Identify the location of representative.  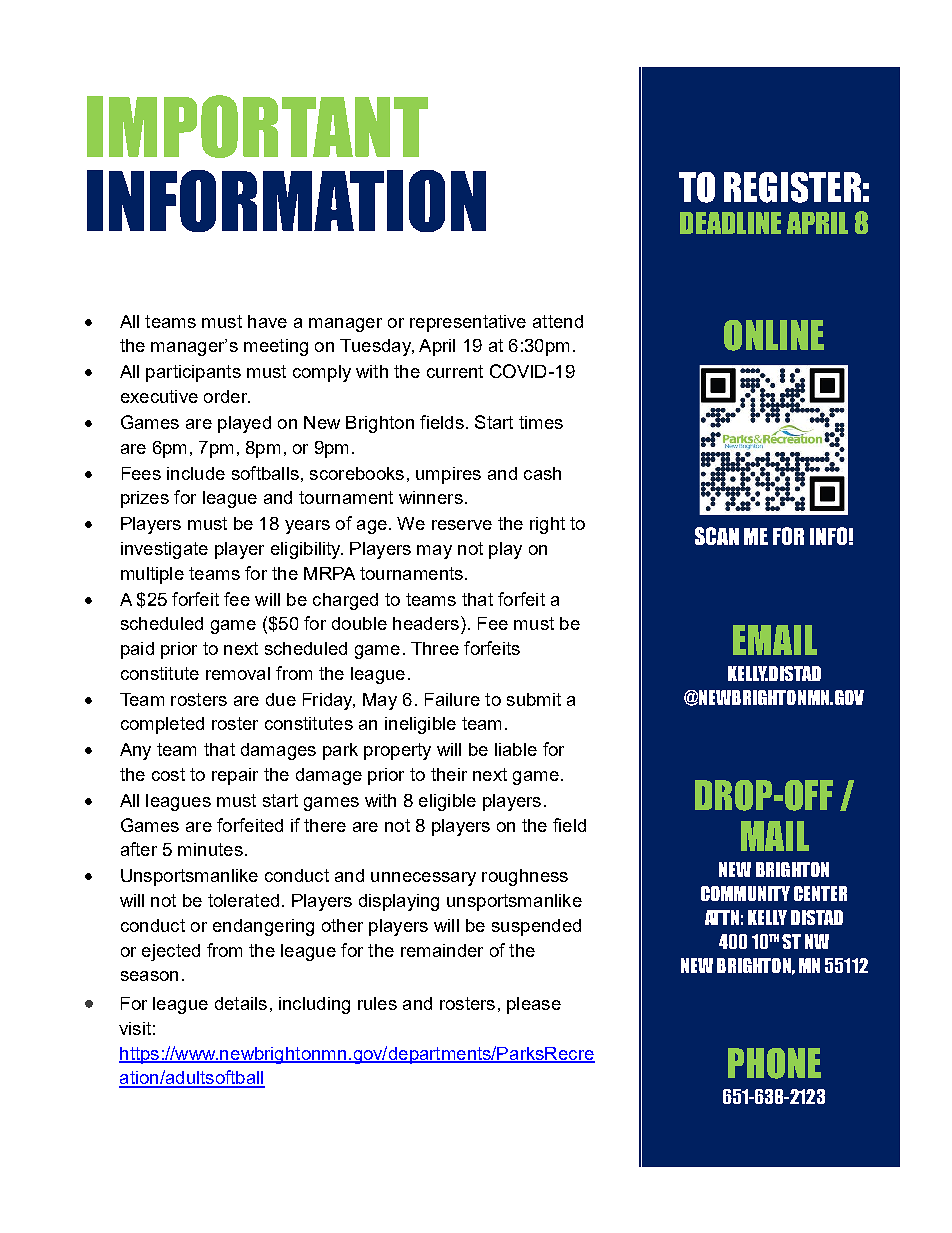
(468, 323).
